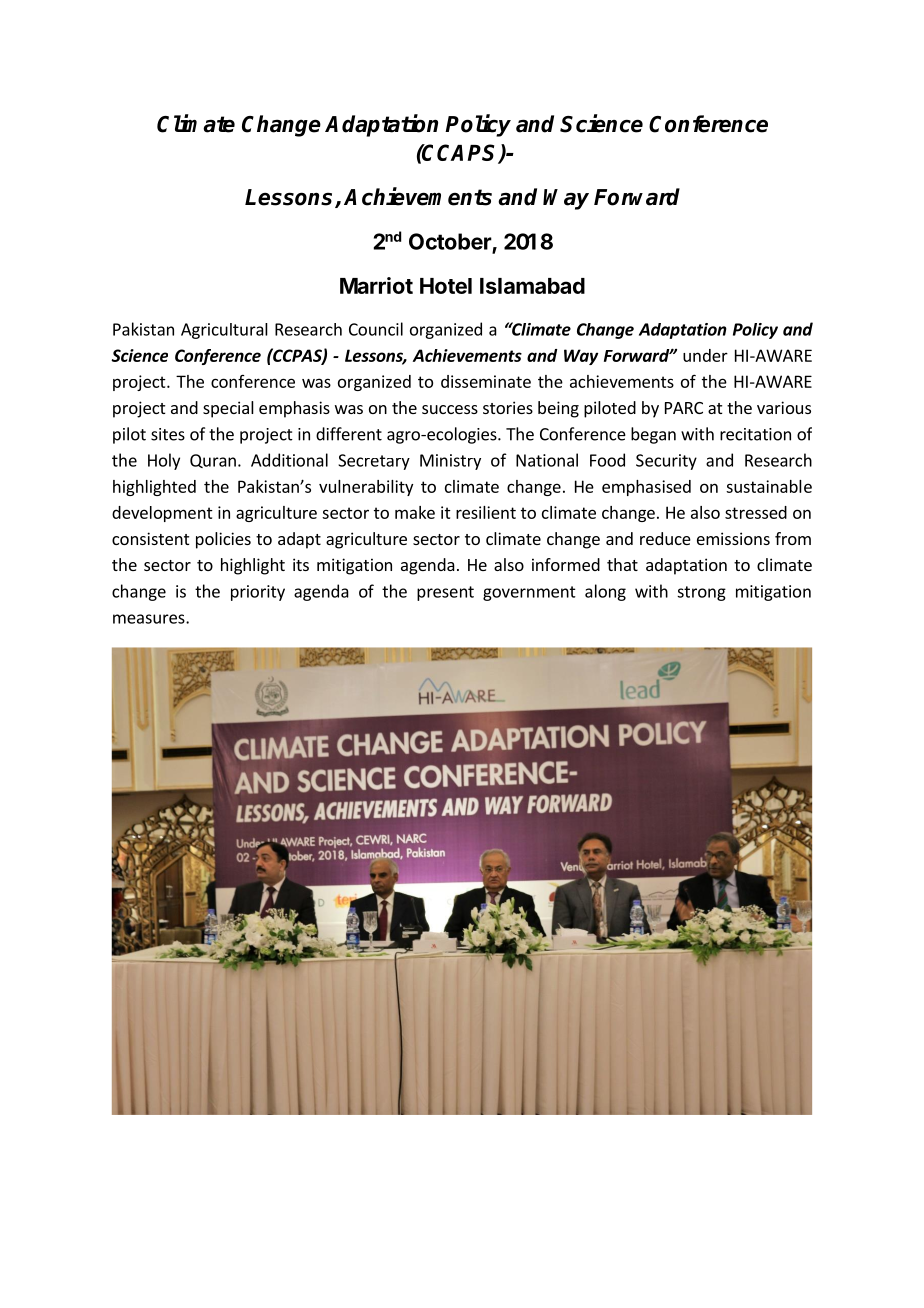 The height and width of the screenshot is (1308, 924). Describe the element at coordinates (486, 381) in the screenshot. I see `disseminate` at that location.
